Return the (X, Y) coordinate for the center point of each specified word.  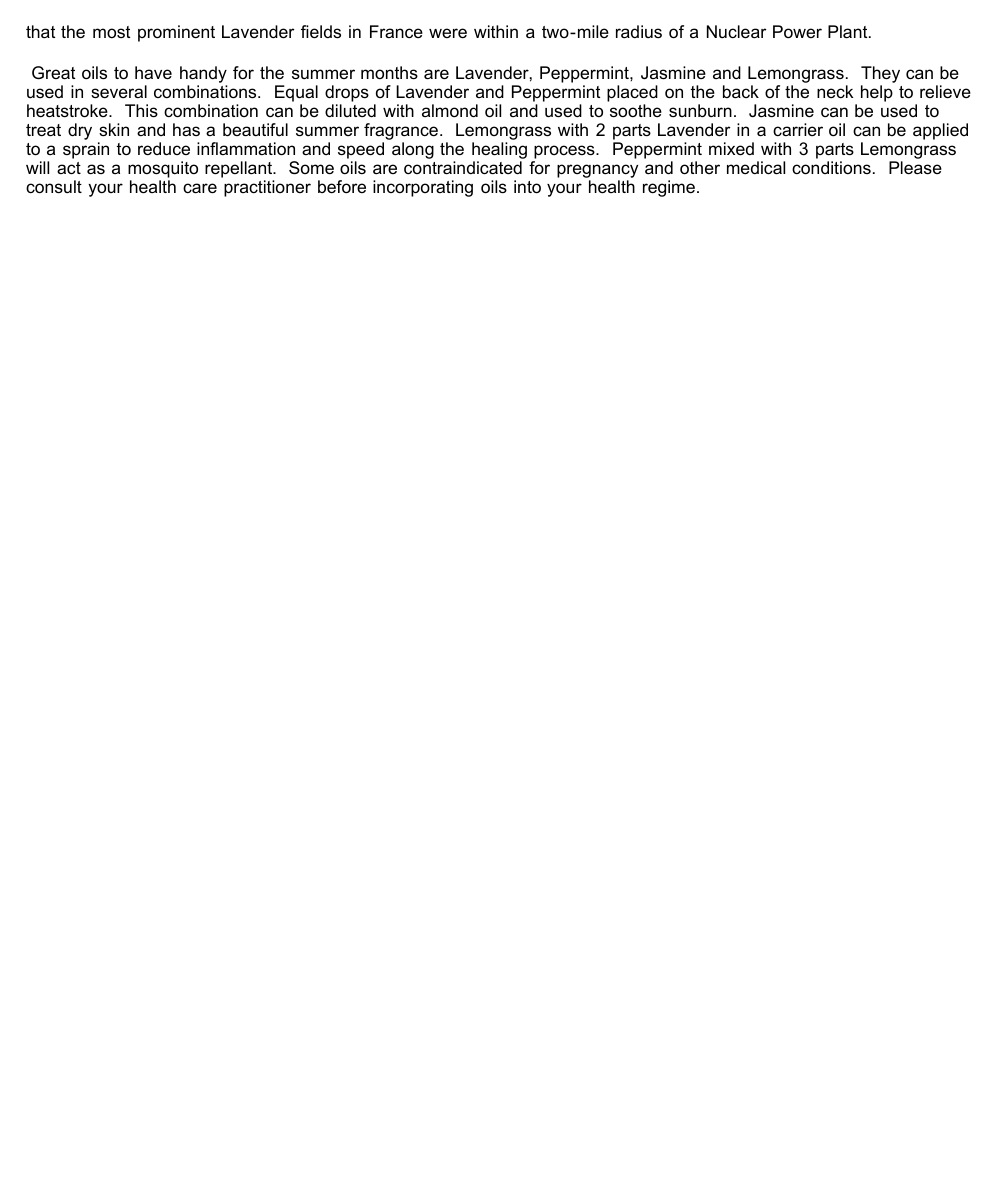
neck (835, 91)
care (200, 188)
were (448, 33)
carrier (798, 129)
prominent (176, 33)
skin (114, 130)
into (527, 187)
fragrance (402, 133)
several (119, 92)
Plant (849, 32)
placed (632, 95)
